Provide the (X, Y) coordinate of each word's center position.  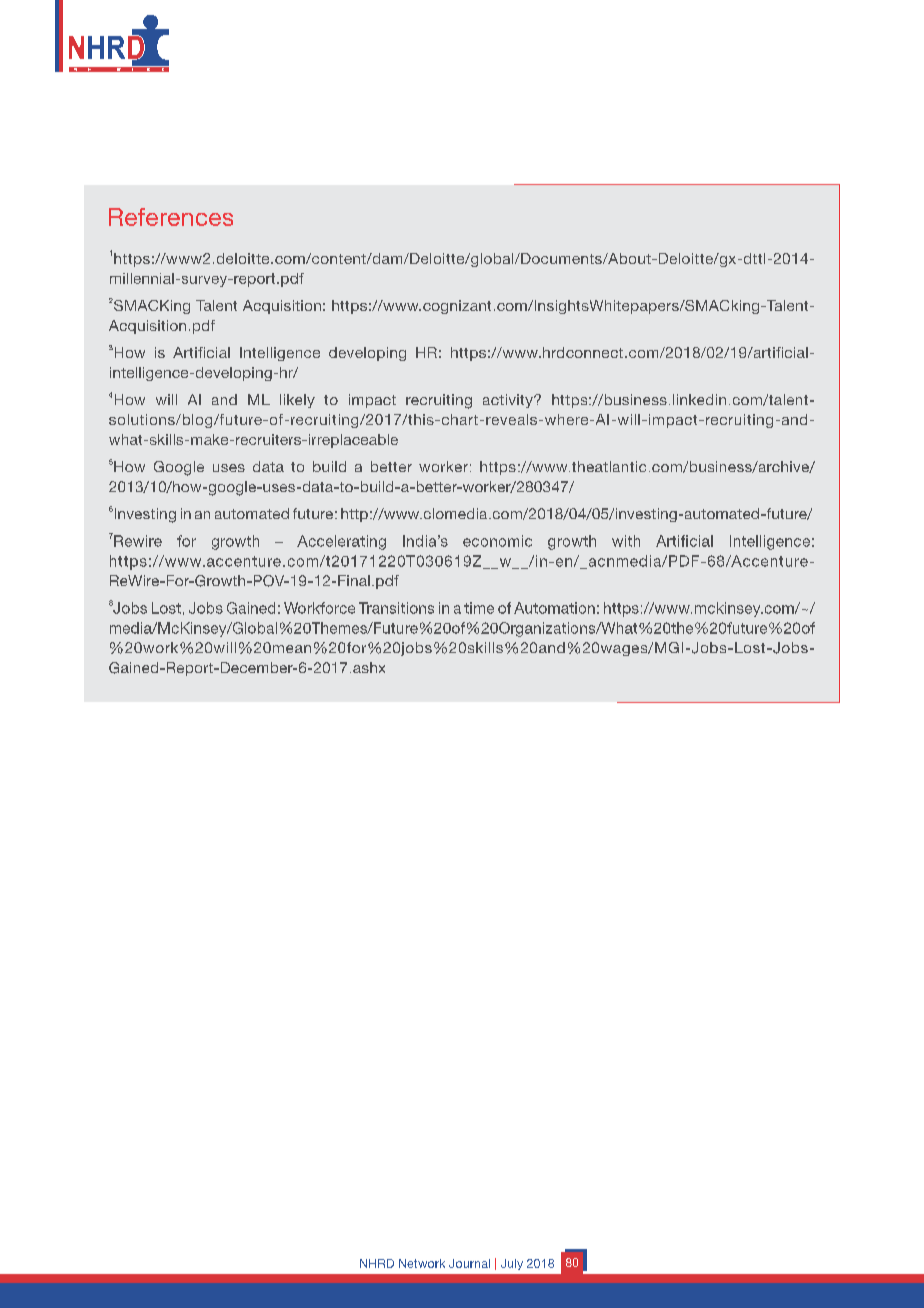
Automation (554, 608)
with (626, 541)
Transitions (396, 608)
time (479, 608)
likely (297, 401)
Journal (469, 1263)
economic (497, 541)
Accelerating (341, 542)
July (512, 1264)
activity (509, 401)
